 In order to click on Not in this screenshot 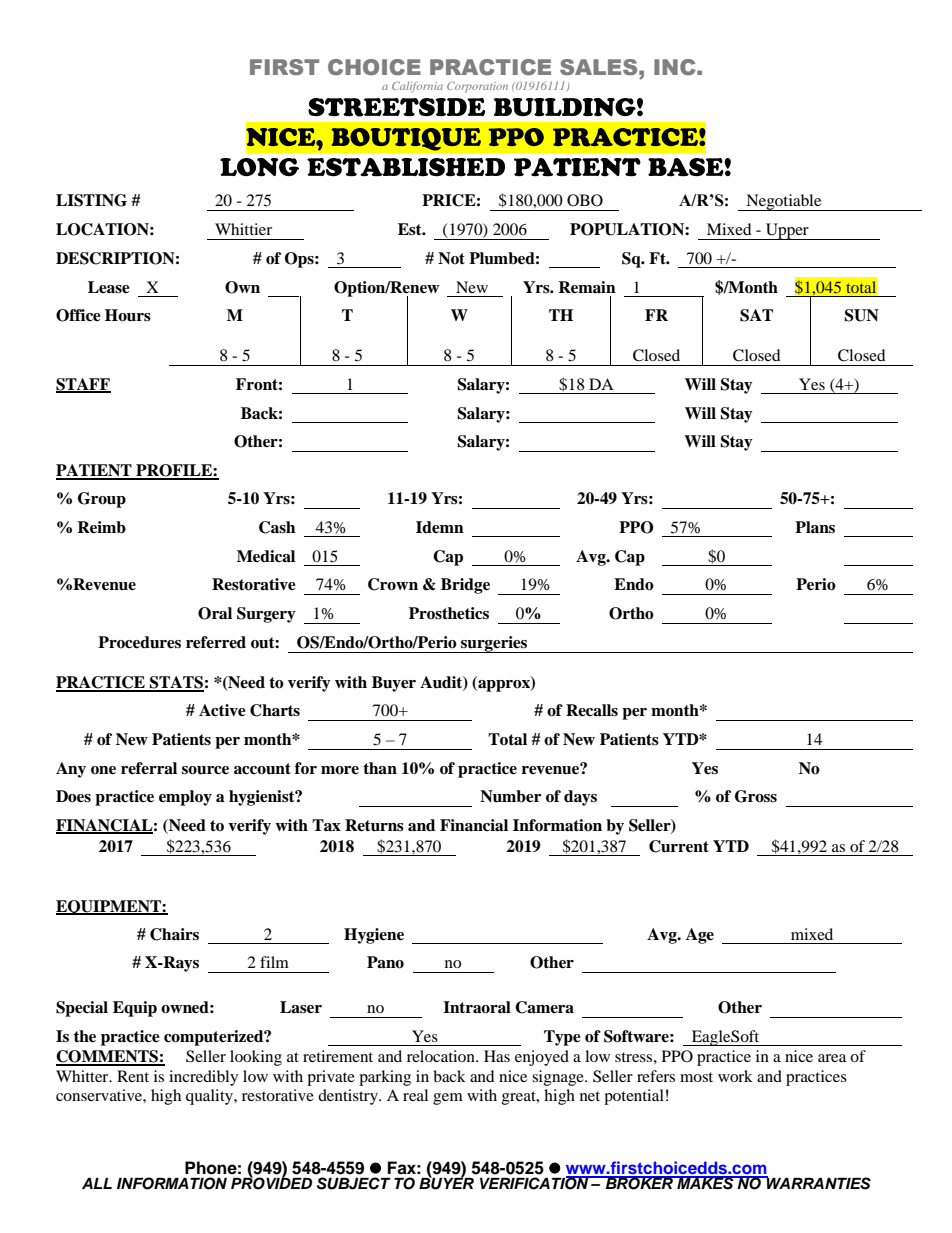, I will do `click(451, 258)`.
